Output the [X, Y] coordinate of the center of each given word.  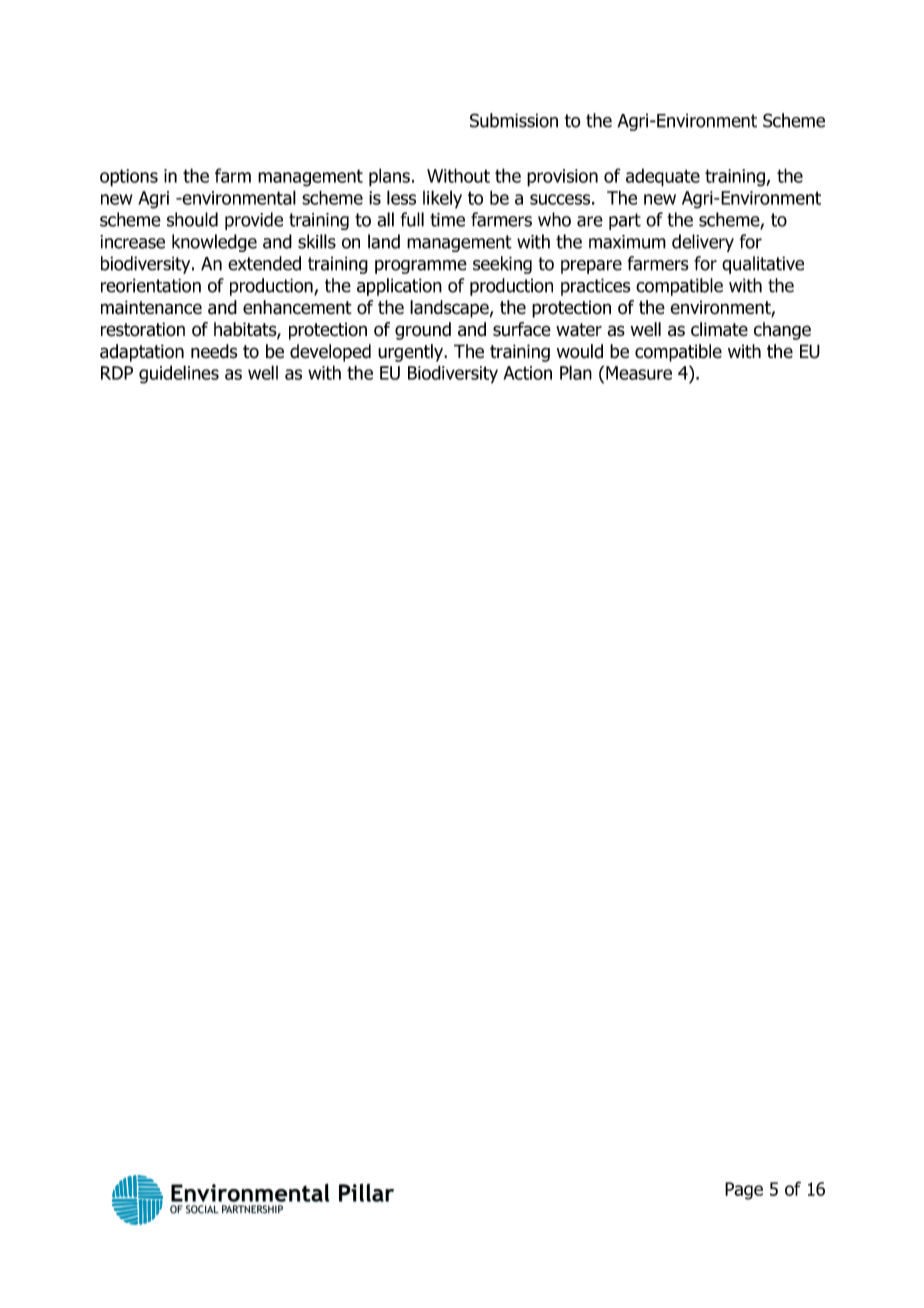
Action [527, 373]
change [782, 331]
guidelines [179, 374]
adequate [663, 177]
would [580, 351]
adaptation [142, 353]
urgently [412, 353]
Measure [639, 373]
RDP [117, 373]
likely [442, 199]
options [129, 178]
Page [744, 1191]
